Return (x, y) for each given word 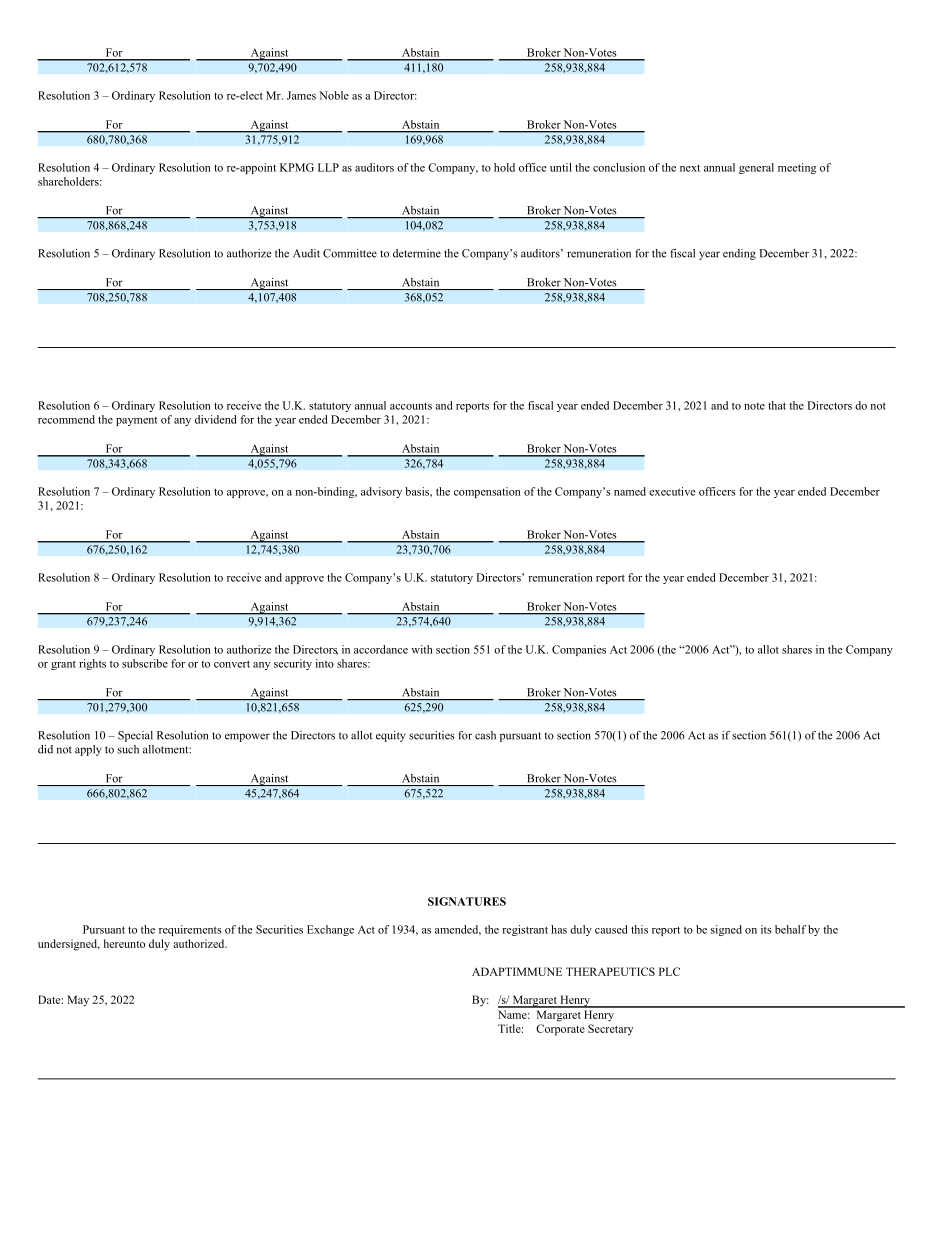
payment (137, 421)
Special (135, 736)
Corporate (560, 1030)
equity (390, 736)
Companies (579, 650)
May (78, 1001)
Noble (334, 95)
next (690, 168)
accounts (411, 406)
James (301, 95)
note (754, 406)
